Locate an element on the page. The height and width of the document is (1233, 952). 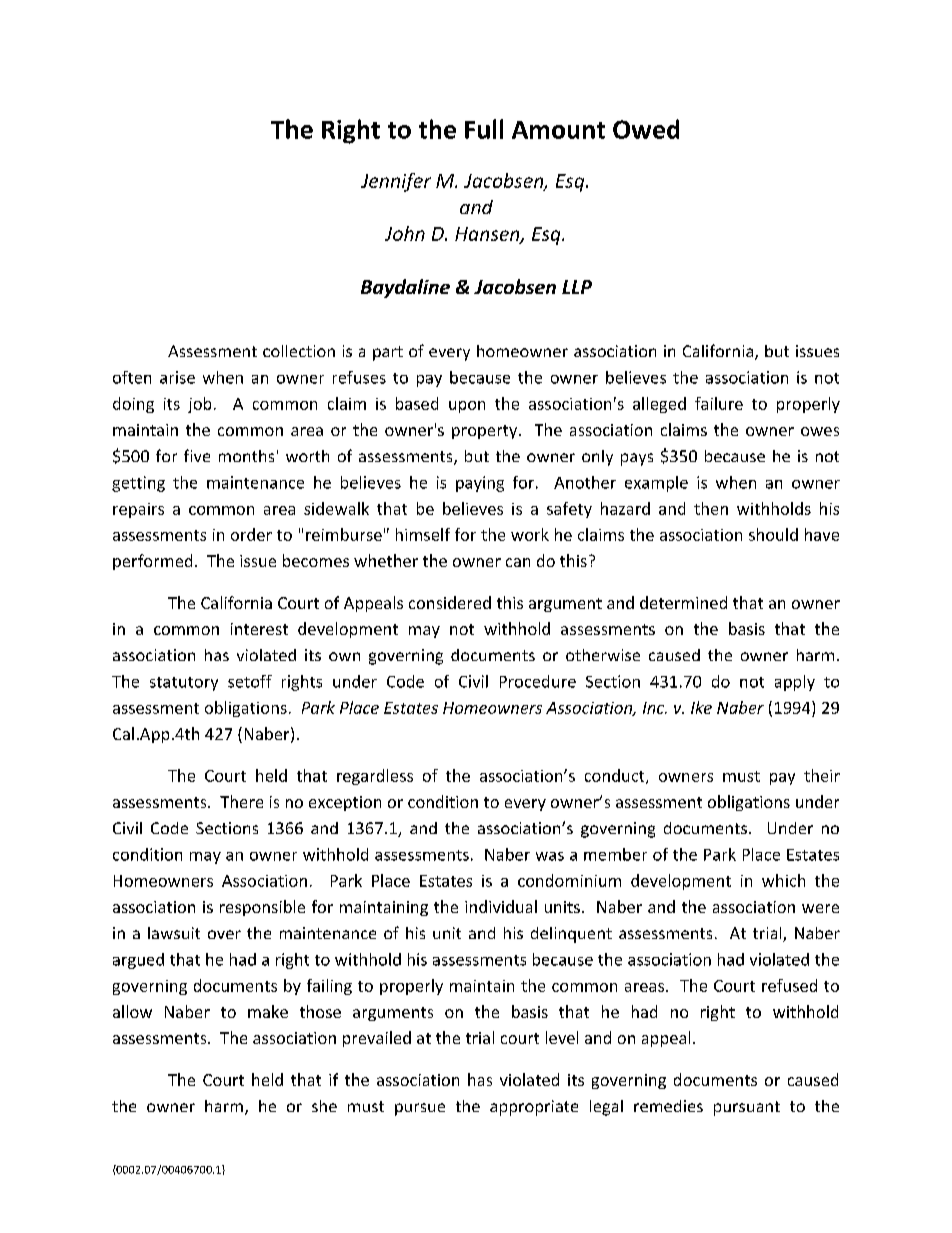
paying is located at coordinates (480, 484).
